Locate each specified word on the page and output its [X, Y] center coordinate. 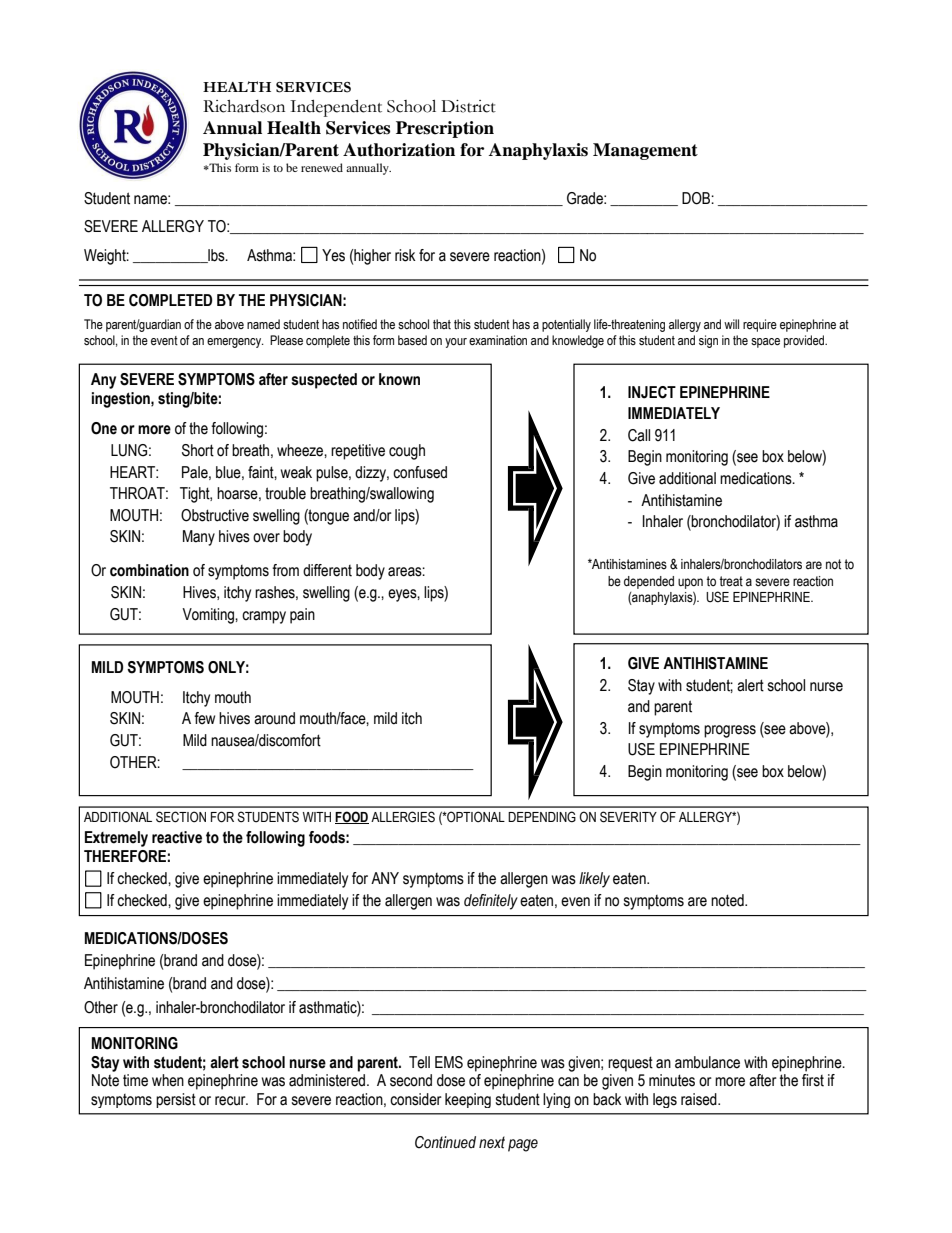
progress [730, 731]
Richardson [244, 106]
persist [176, 1100]
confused [420, 472]
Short [198, 450]
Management [645, 151]
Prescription [445, 129]
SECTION [181, 817]
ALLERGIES [403, 817]
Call [639, 435]
